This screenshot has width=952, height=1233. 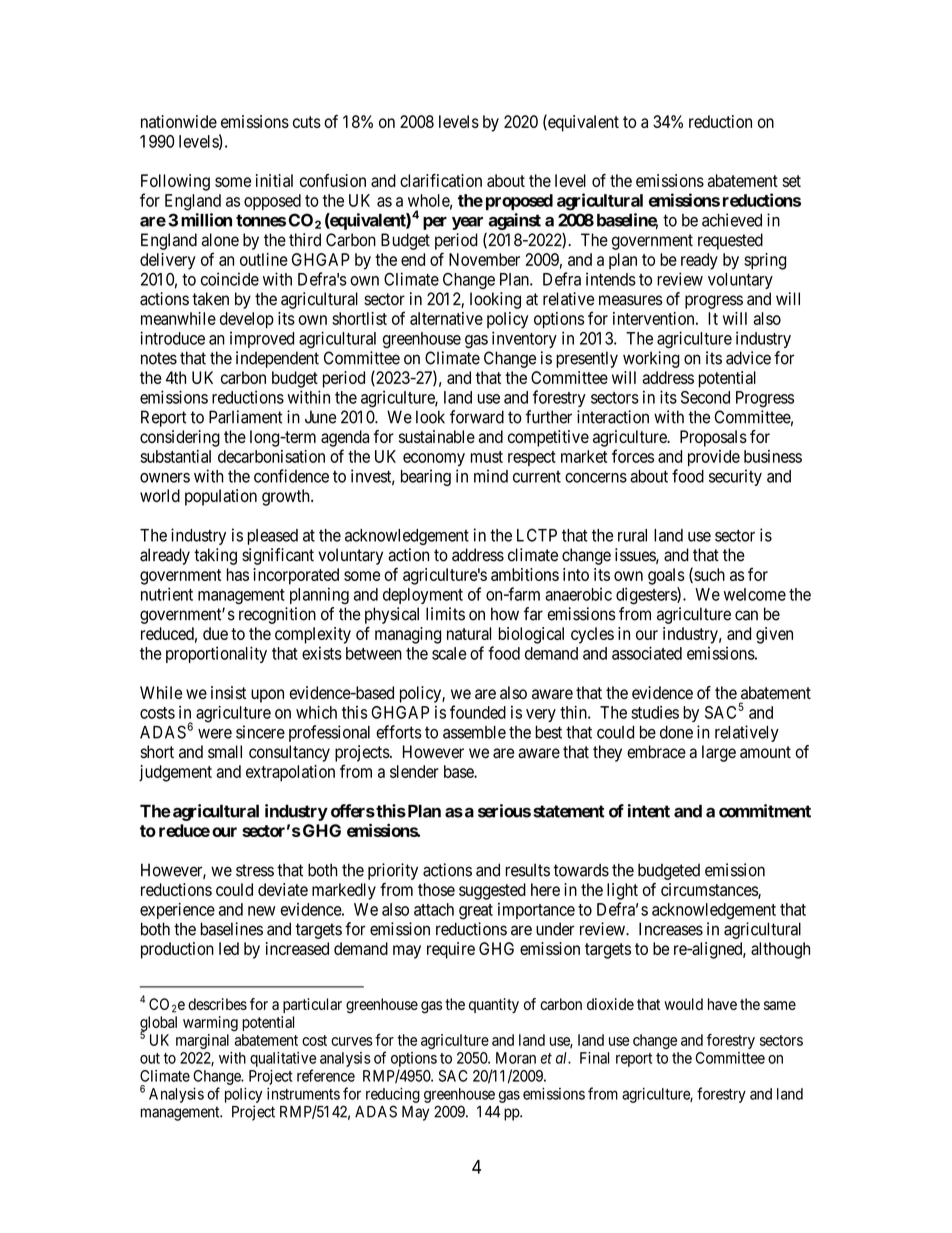 I want to click on set, so click(x=792, y=181).
